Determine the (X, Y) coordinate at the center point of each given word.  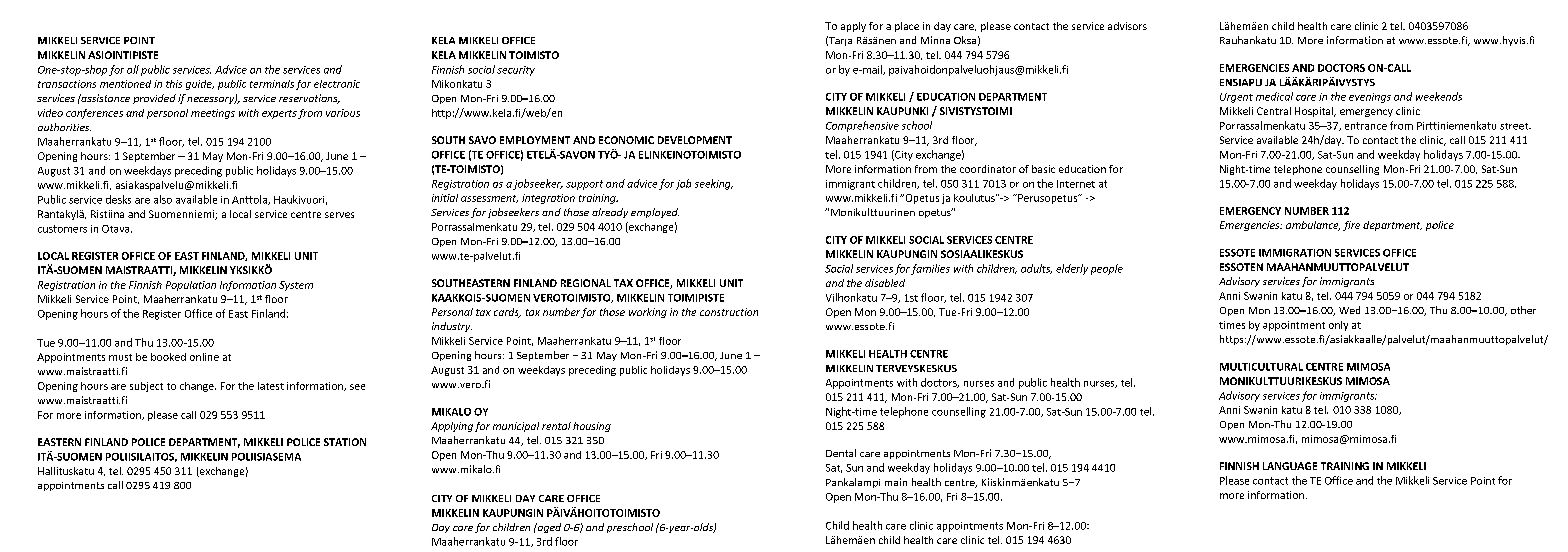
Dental (841, 453)
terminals (272, 84)
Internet (1076, 184)
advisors (1127, 26)
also (163, 199)
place (907, 27)
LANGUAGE (1290, 466)
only (1338, 326)
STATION (345, 442)
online (204, 357)
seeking (714, 184)
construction (729, 312)
